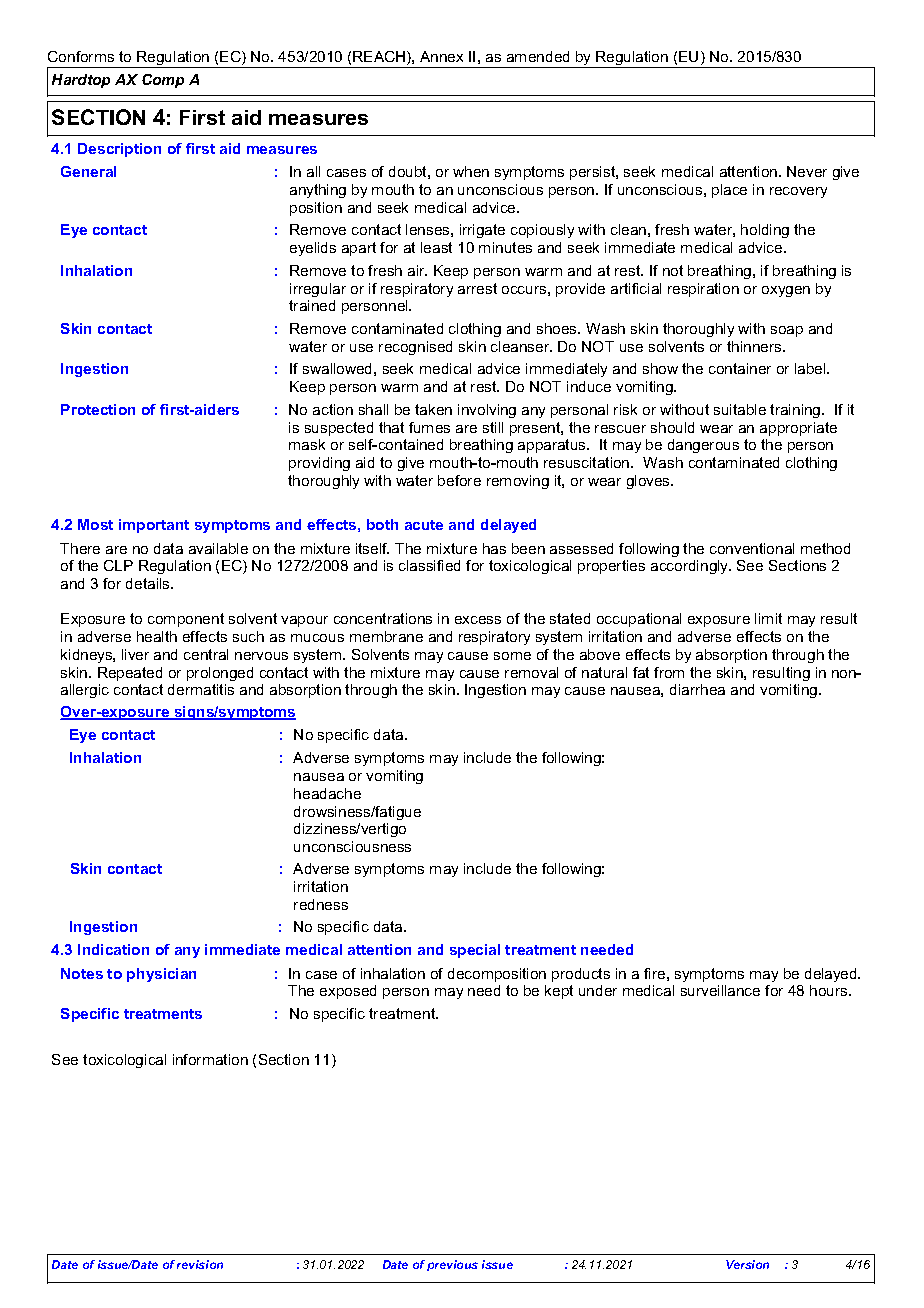 This screenshot has height=1308, width=924. What do you see at coordinates (154, 526) in the screenshot?
I see `important` at bounding box center [154, 526].
